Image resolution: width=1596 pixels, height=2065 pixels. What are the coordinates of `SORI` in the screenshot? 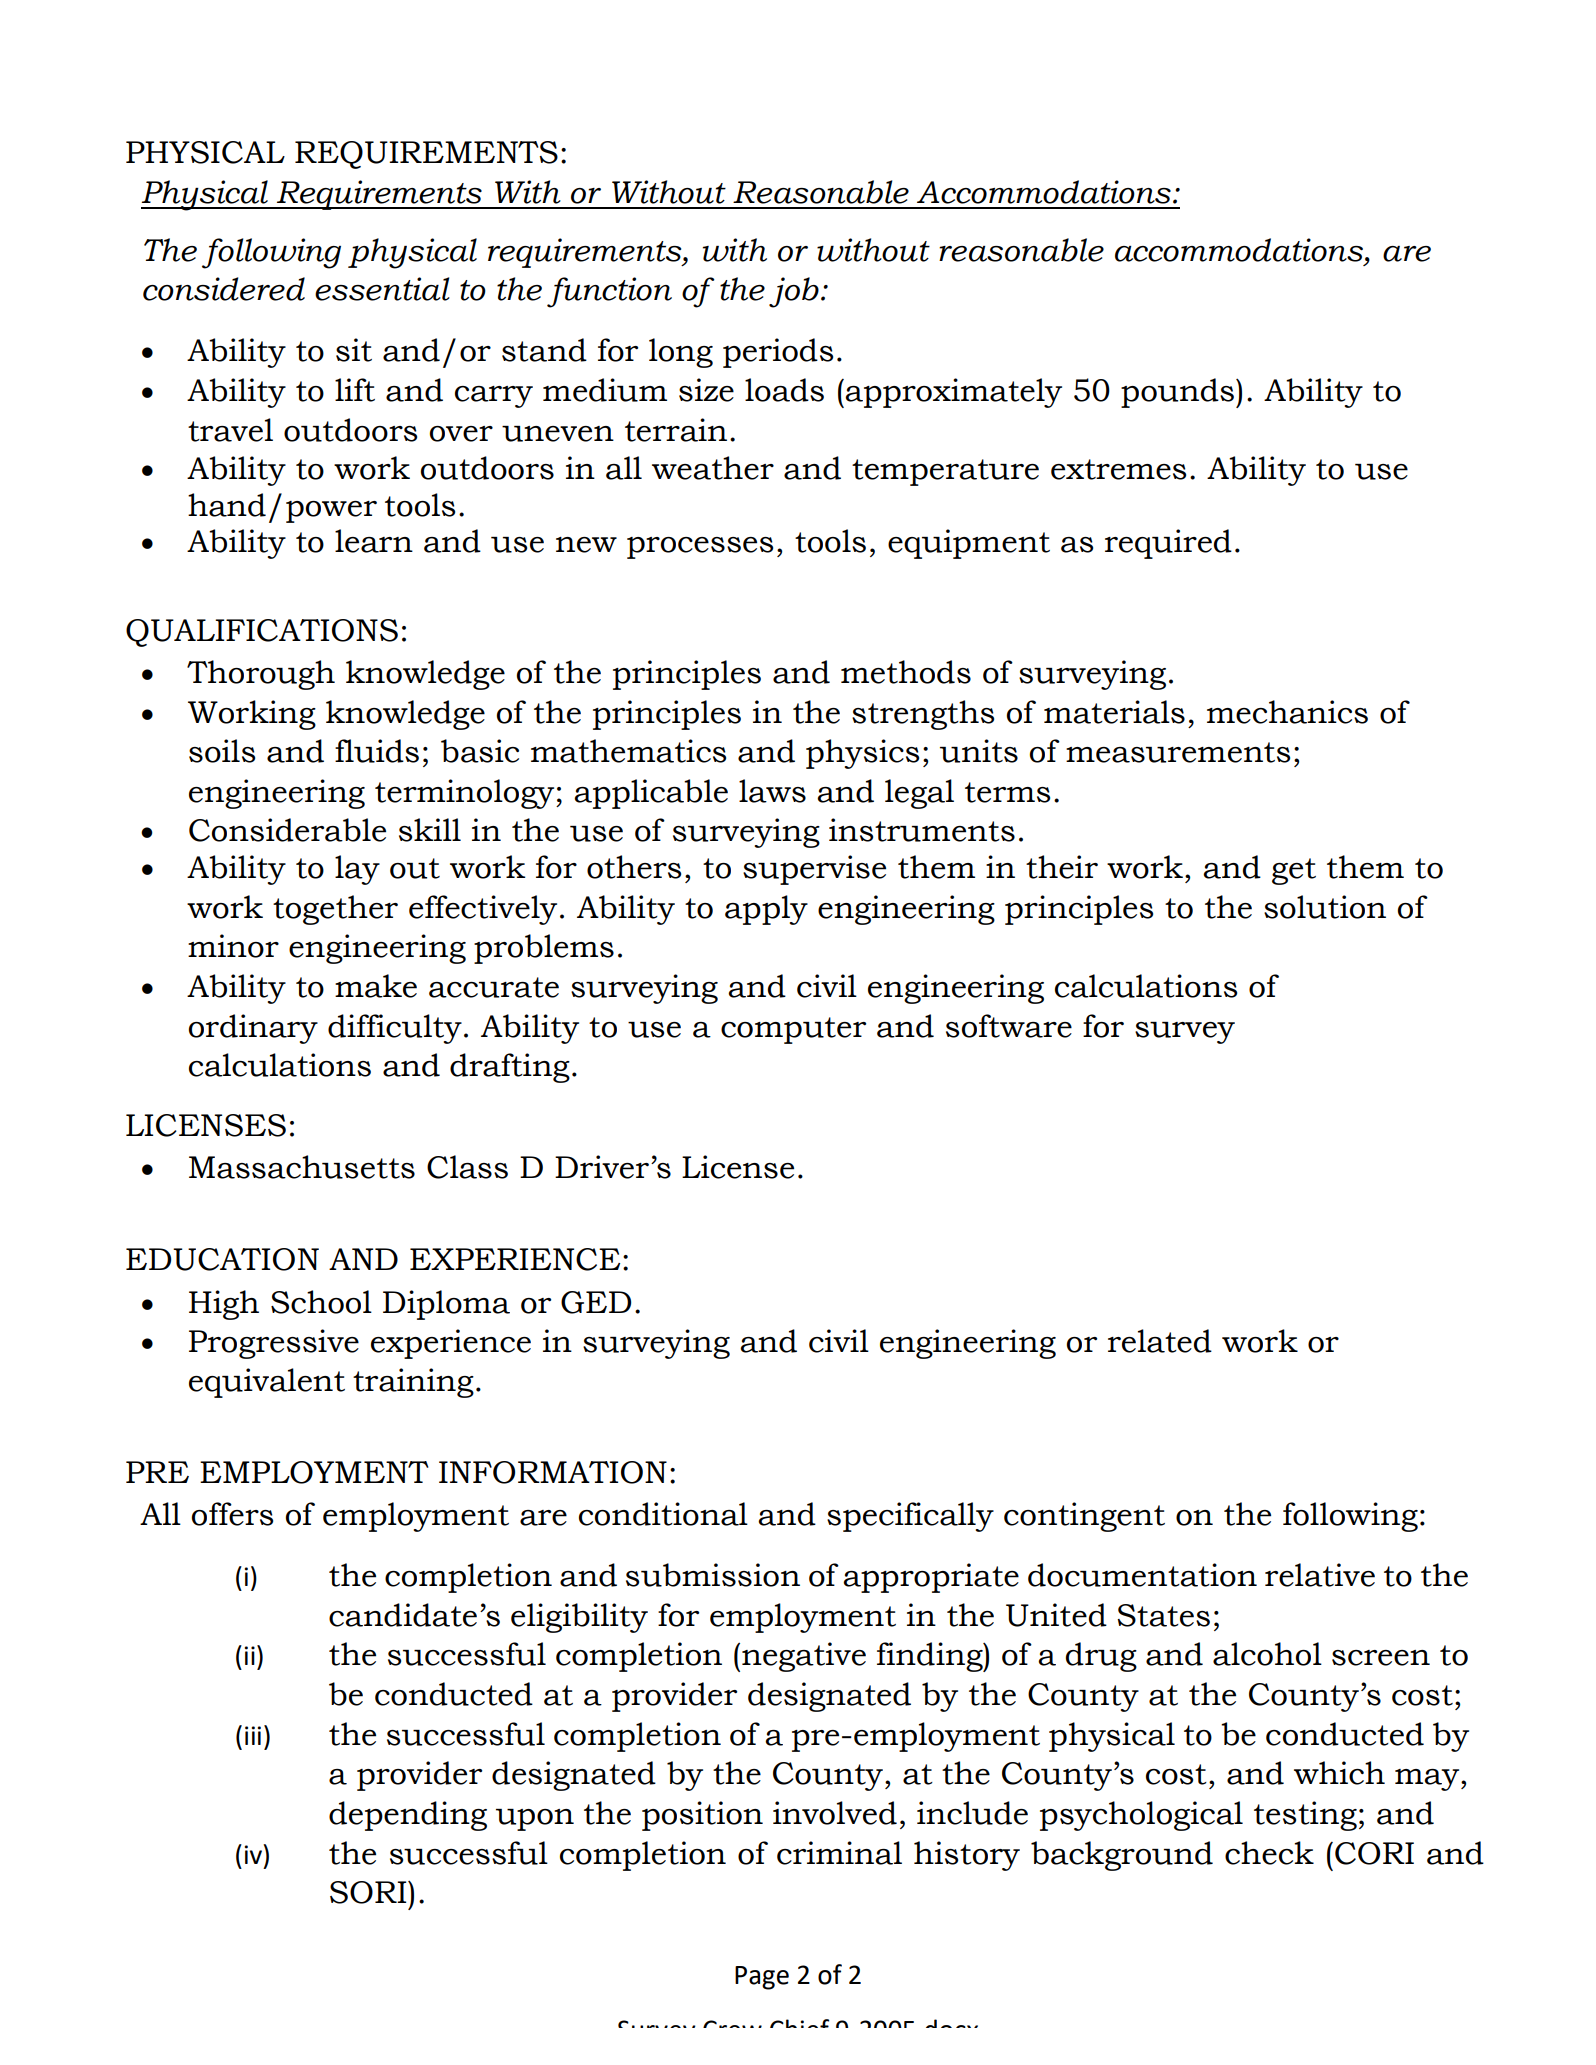 It's located at (369, 1892).
